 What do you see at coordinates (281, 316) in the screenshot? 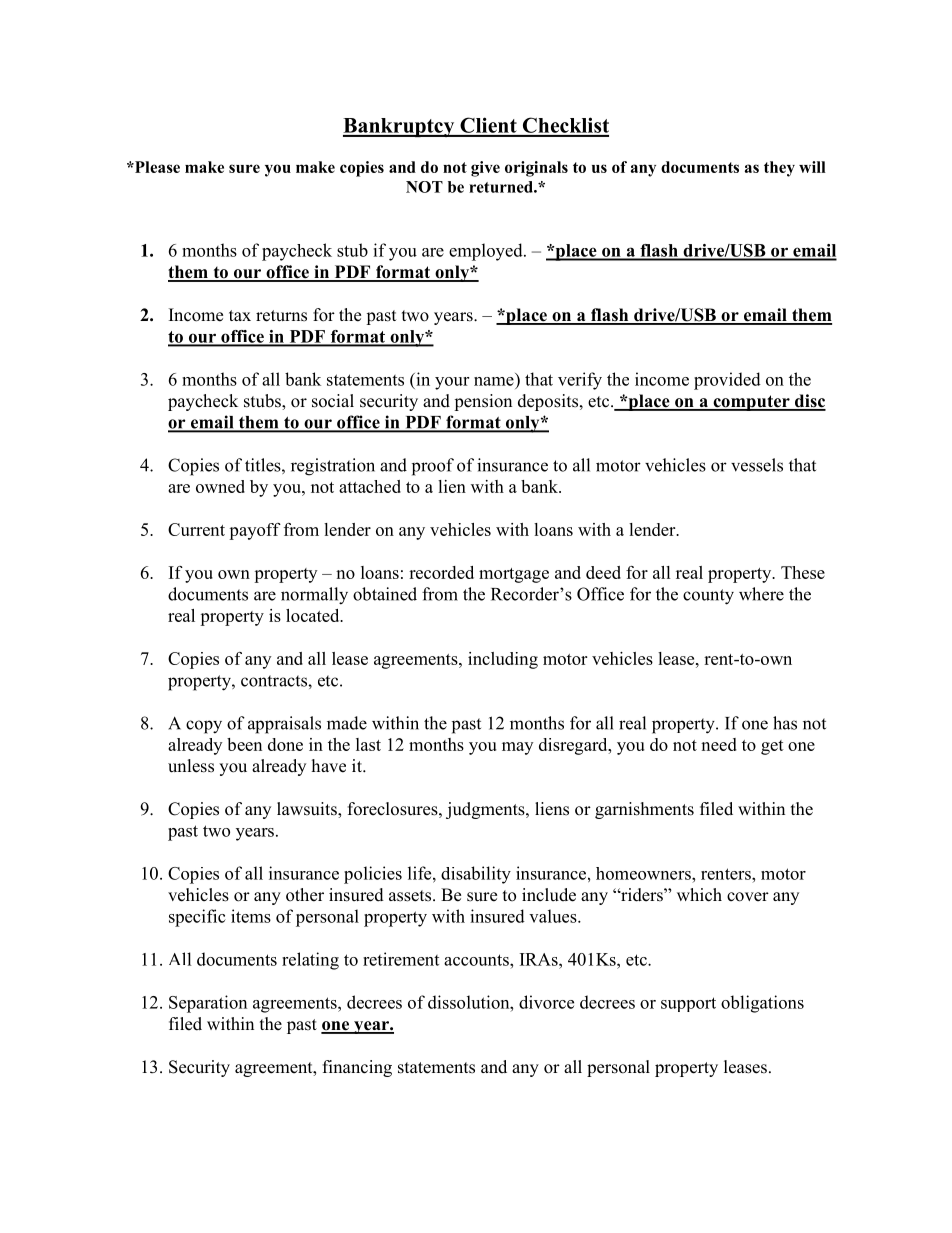
I see `returns` at bounding box center [281, 316].
